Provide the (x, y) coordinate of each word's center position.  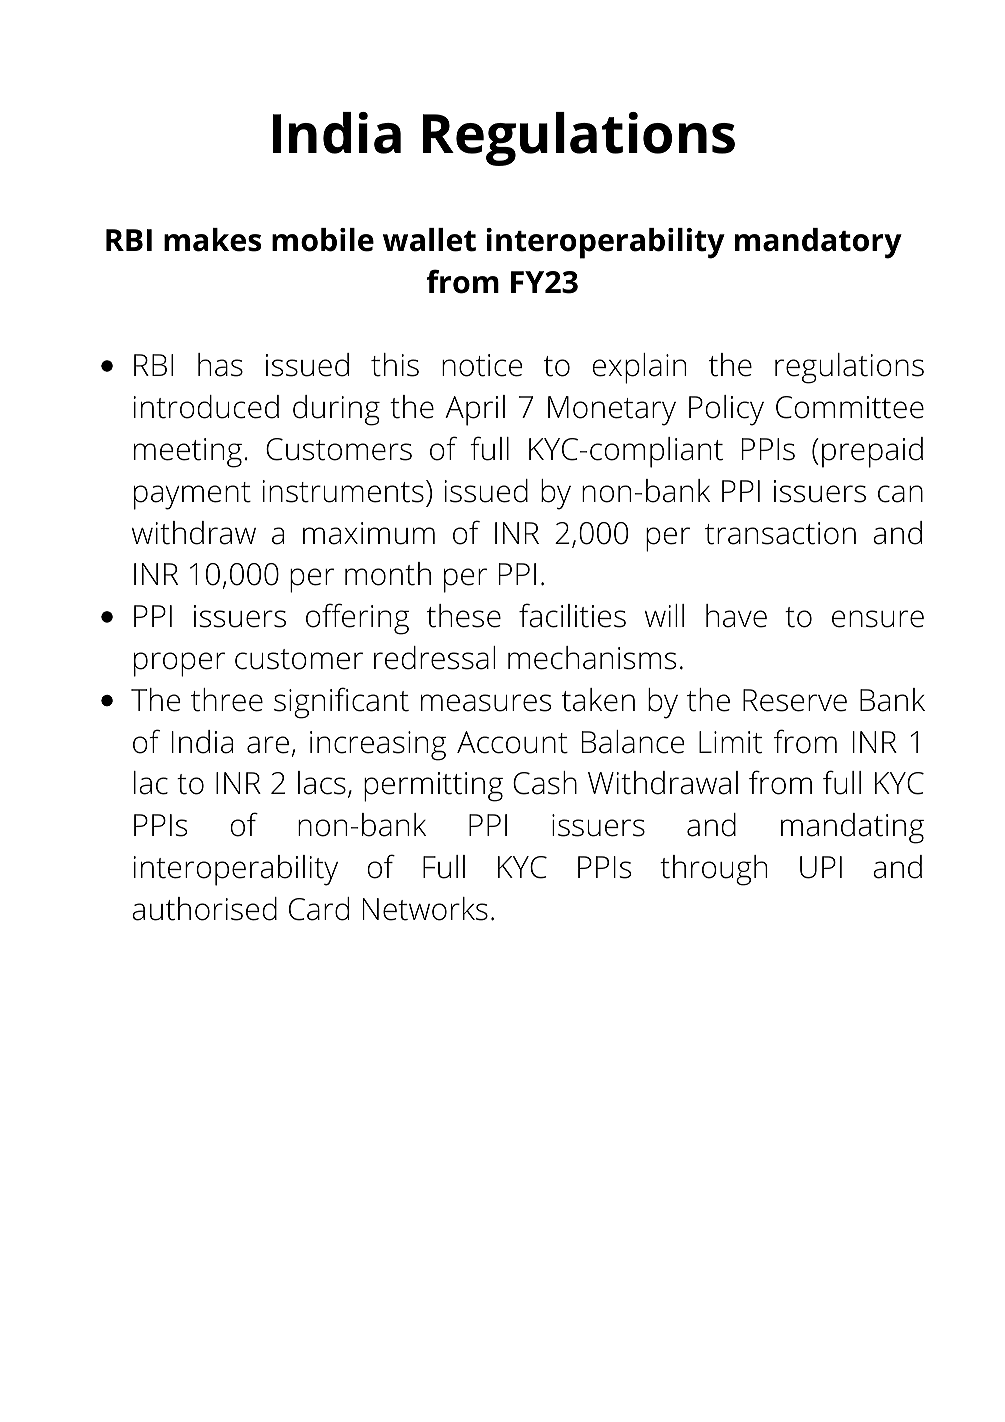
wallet (429, 240)
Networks (425, 909)
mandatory (818, 243)
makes (212, 240)
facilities (572, 615)
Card (319, 909)
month (388, 574)
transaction (780, 533)
